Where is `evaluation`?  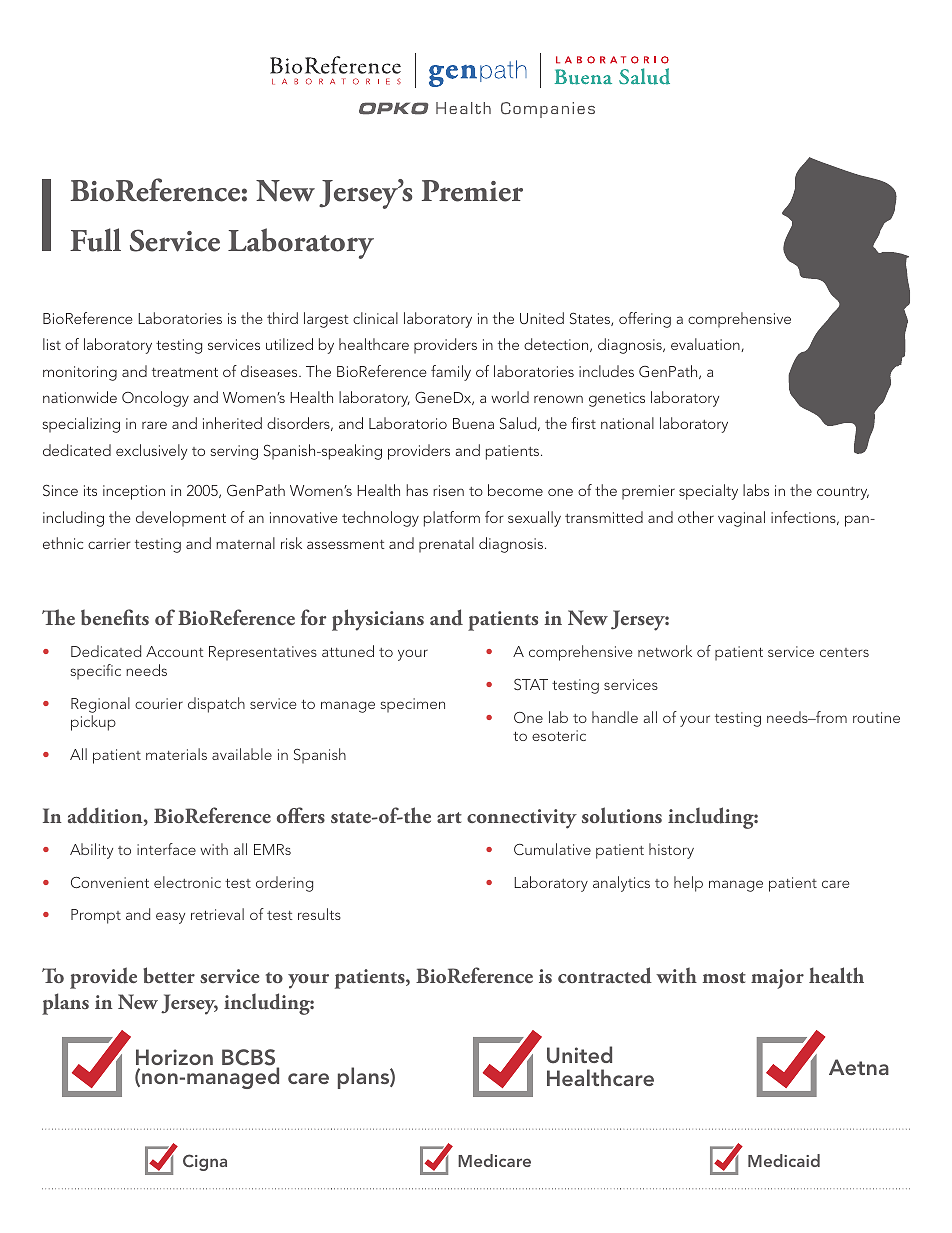
evaluation is located at coordinates (706, 345).
